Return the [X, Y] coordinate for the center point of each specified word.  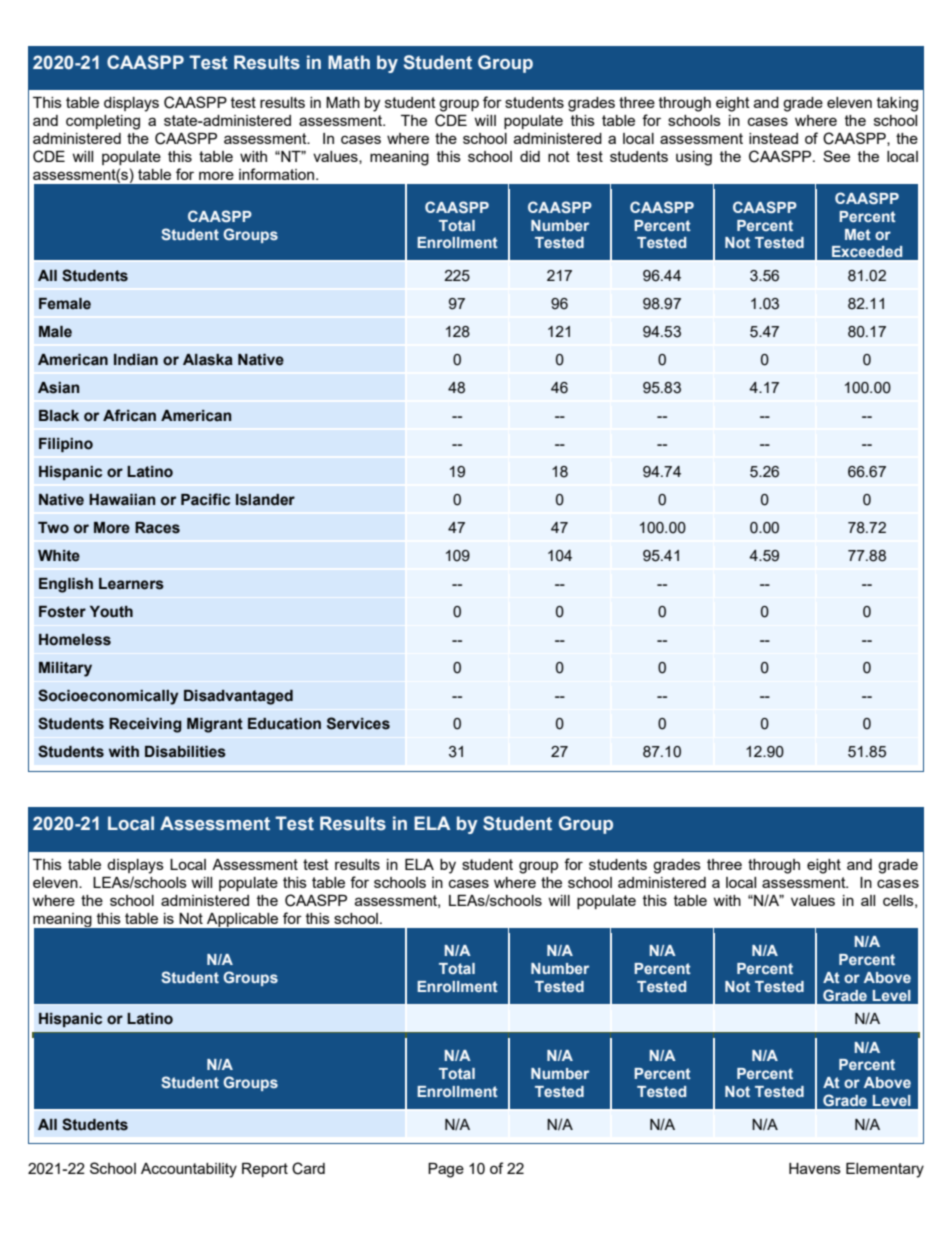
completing [103, 122]
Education [284, 724]
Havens [815, 1168]
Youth [111, 612]
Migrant [215, 725]
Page [446, 1170]
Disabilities [185, 752]
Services [358, 723]
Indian [136, 360]
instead [773, 138]
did [530, 156]
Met [858, 234]
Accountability [189, 1170]
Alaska [208, 360]
